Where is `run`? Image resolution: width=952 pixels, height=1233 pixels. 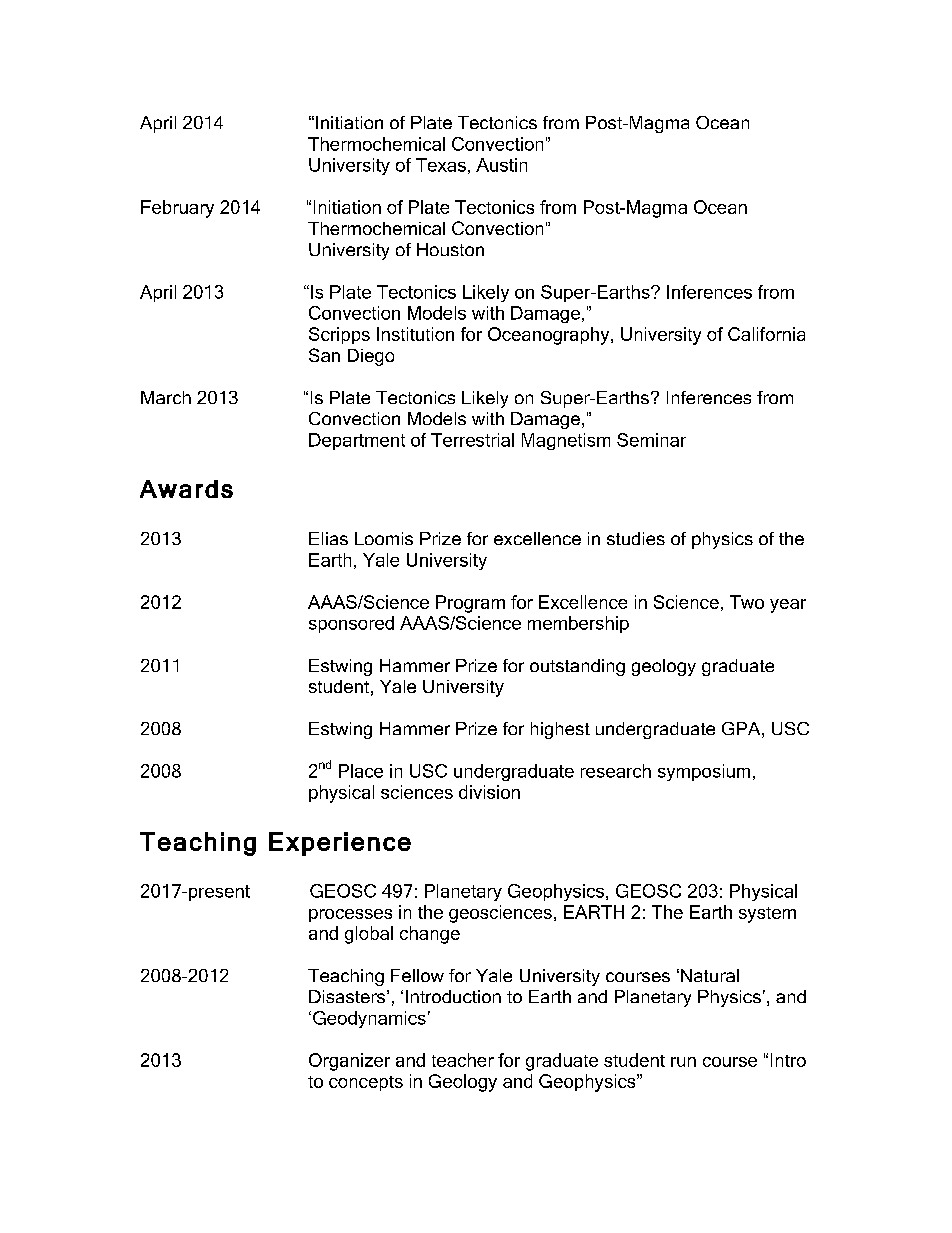
run is located at coordinates (683, 1062).
